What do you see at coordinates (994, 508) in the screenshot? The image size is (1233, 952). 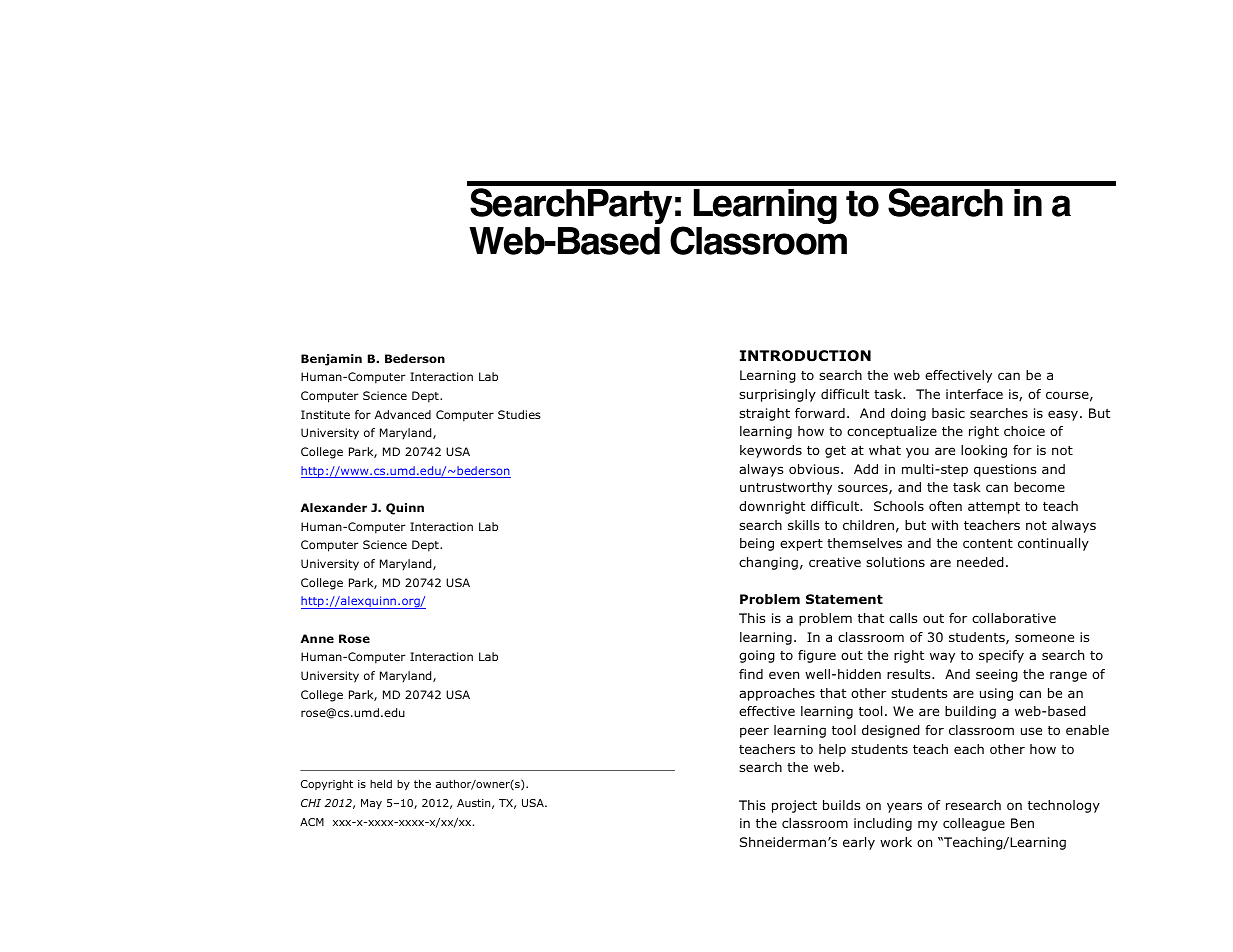 I see `attempt` at bounding box center [994, 508].
